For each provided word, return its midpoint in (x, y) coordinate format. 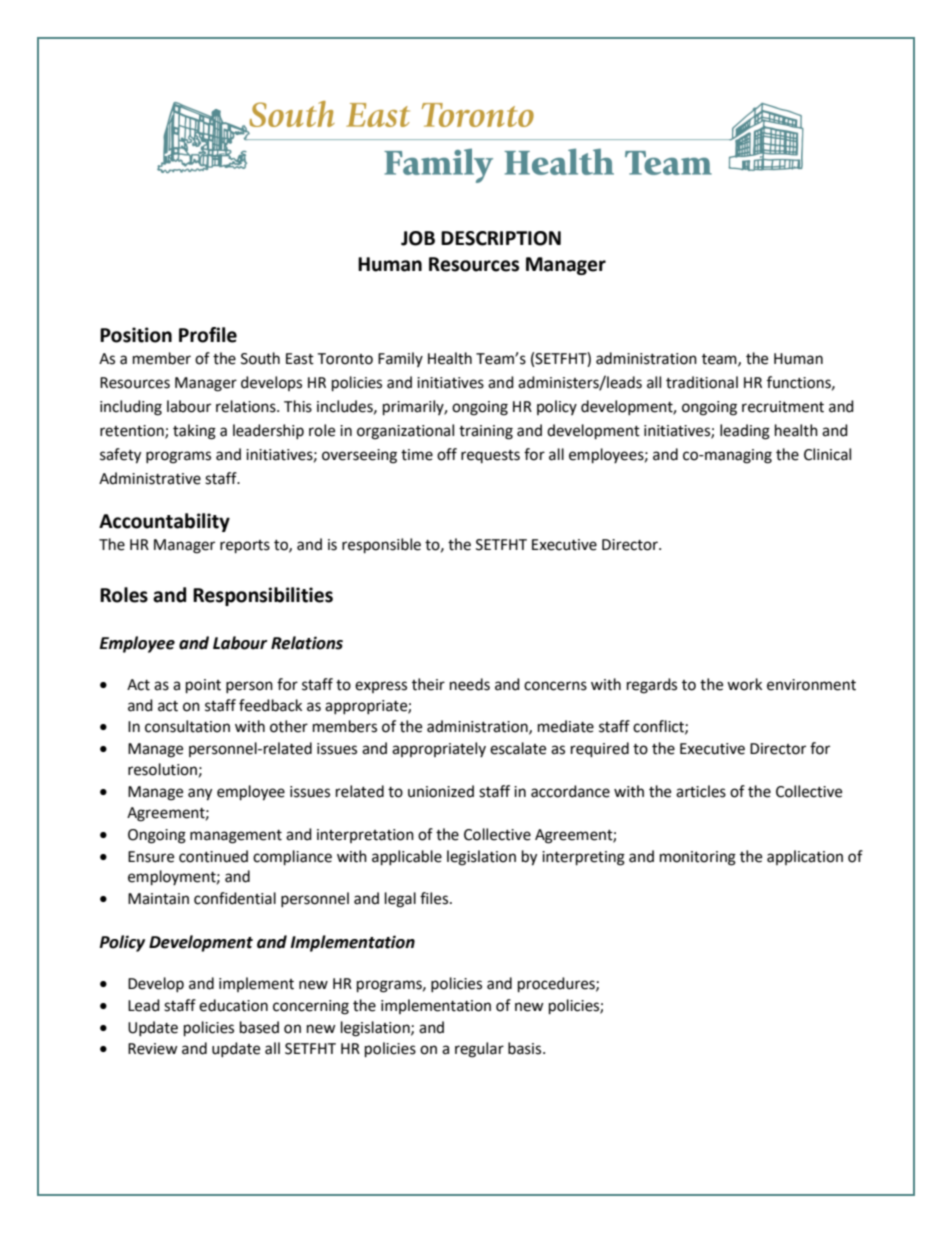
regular (479, 1050)
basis (526, 1048)
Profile (208, 335)
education (233, 1005)
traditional (702, 382)
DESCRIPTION (501, 238)
